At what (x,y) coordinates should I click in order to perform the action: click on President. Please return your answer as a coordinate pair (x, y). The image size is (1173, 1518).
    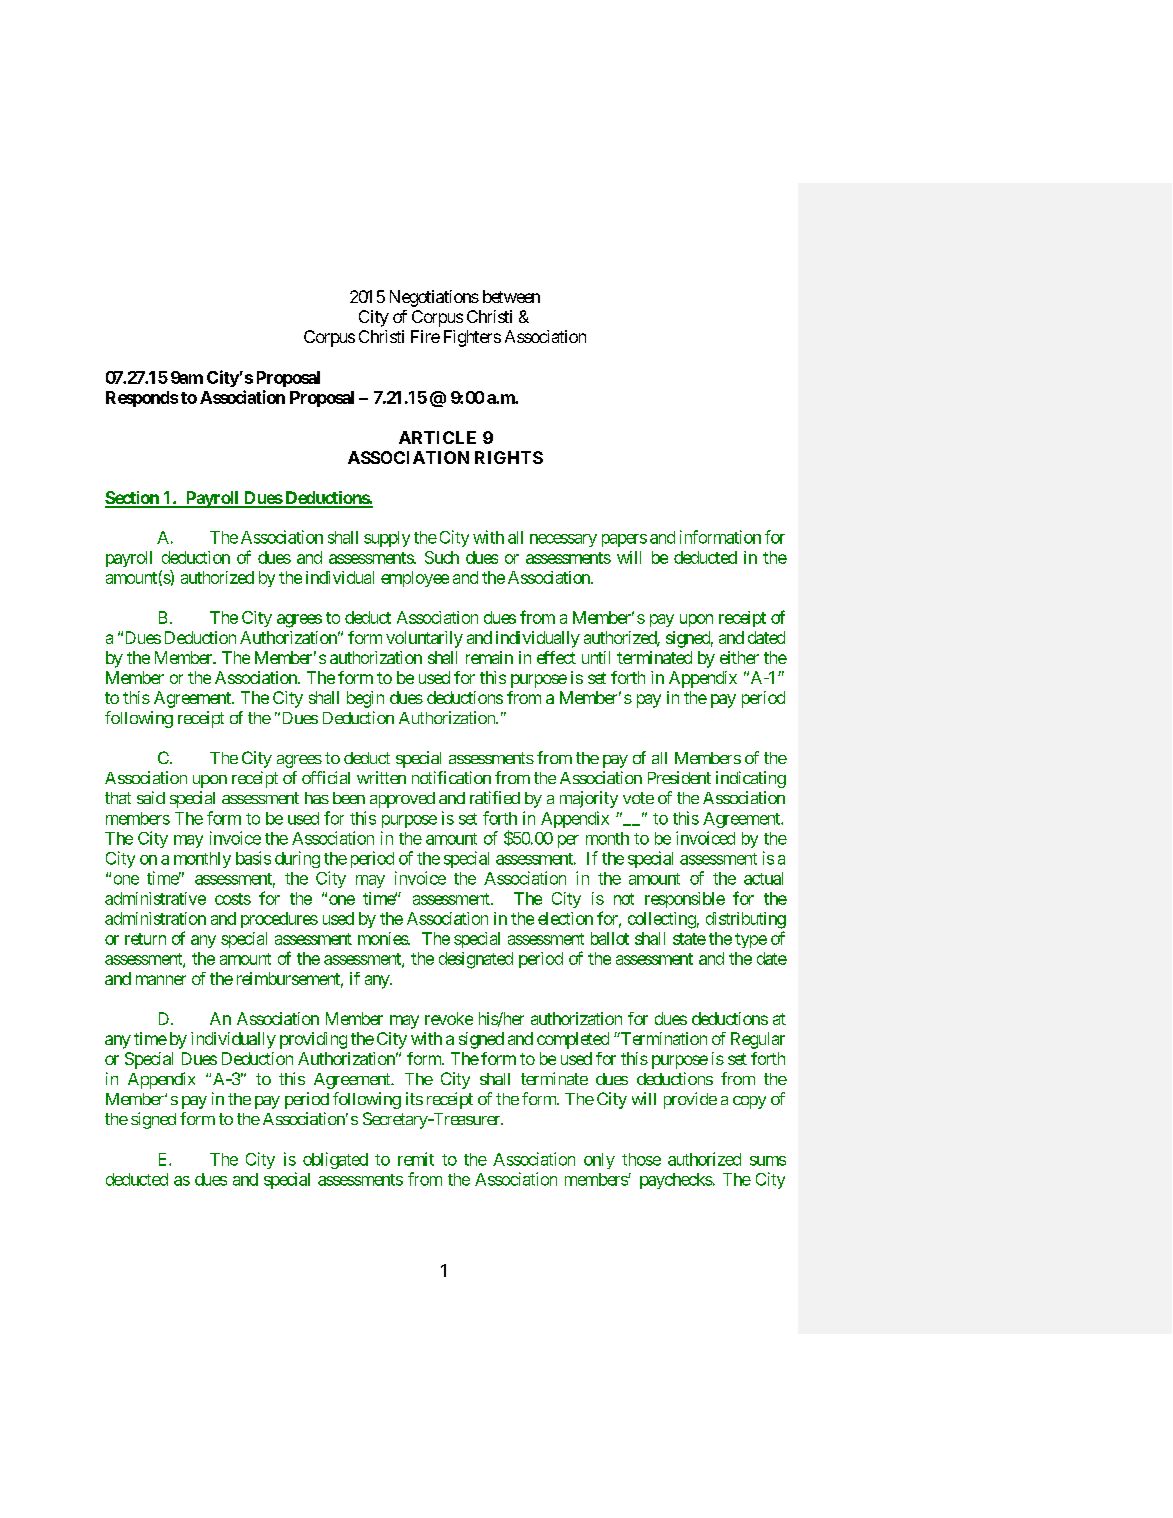
    Looking at the image, I should click on (679, 777).
